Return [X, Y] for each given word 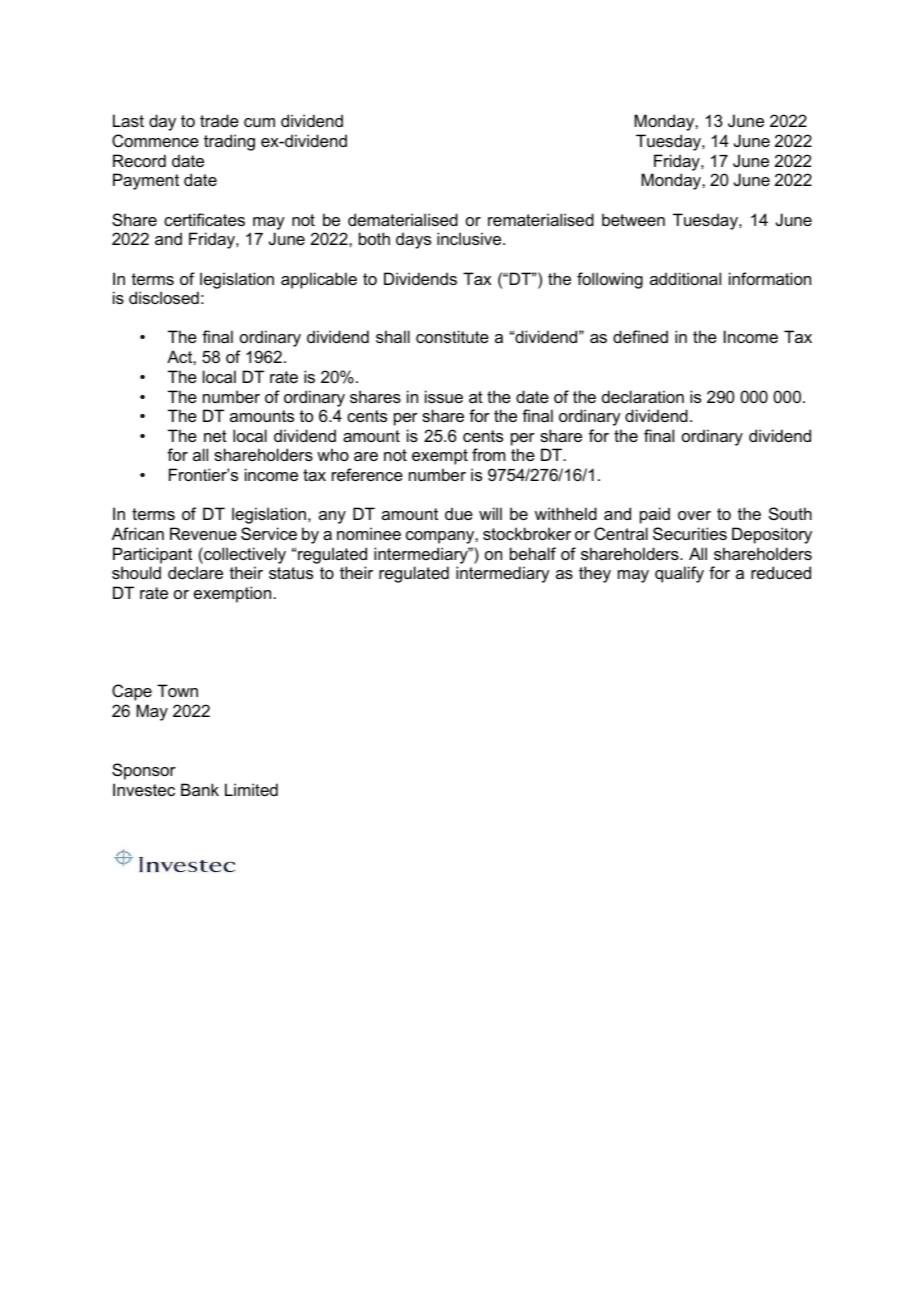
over [694, 515]
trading [229, 142]
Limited [251, 789]
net [215, 436]
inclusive [470, 238]
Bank [200, 789]
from [488, 454]
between [633, 219]
